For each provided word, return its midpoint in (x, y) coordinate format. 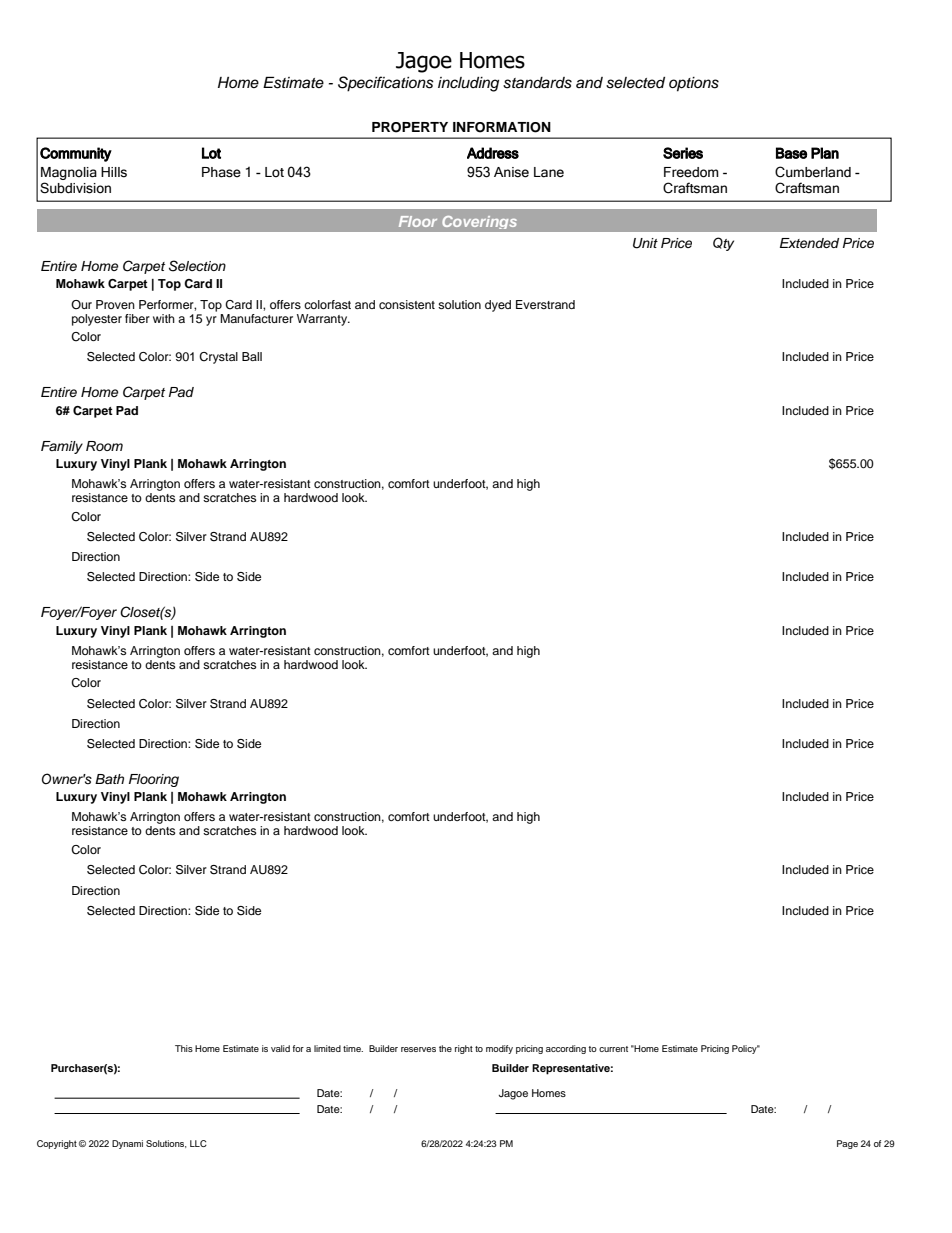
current (613, 1049)
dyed (498, 306)
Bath (109, 779)
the (445, 1048)
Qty (723, 244)
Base (791, 153)
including (468, 84)
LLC (198, 1143)
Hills (114, 172)
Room (104, 446)
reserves (418, 1049)
